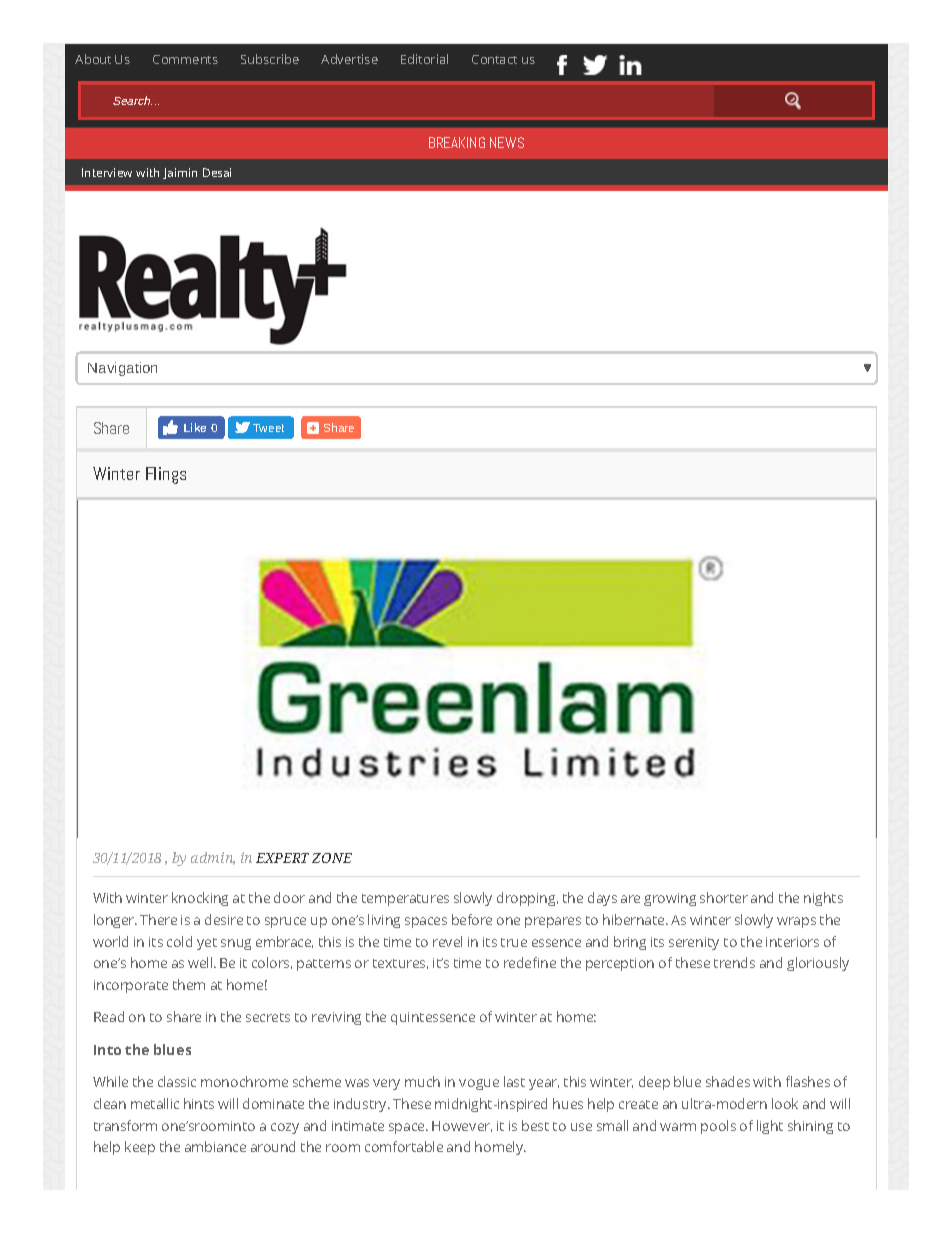  What do you see at coordinates (166, 475) in the screenshot?
I see `Flings` at bounding box center [166, 475].
